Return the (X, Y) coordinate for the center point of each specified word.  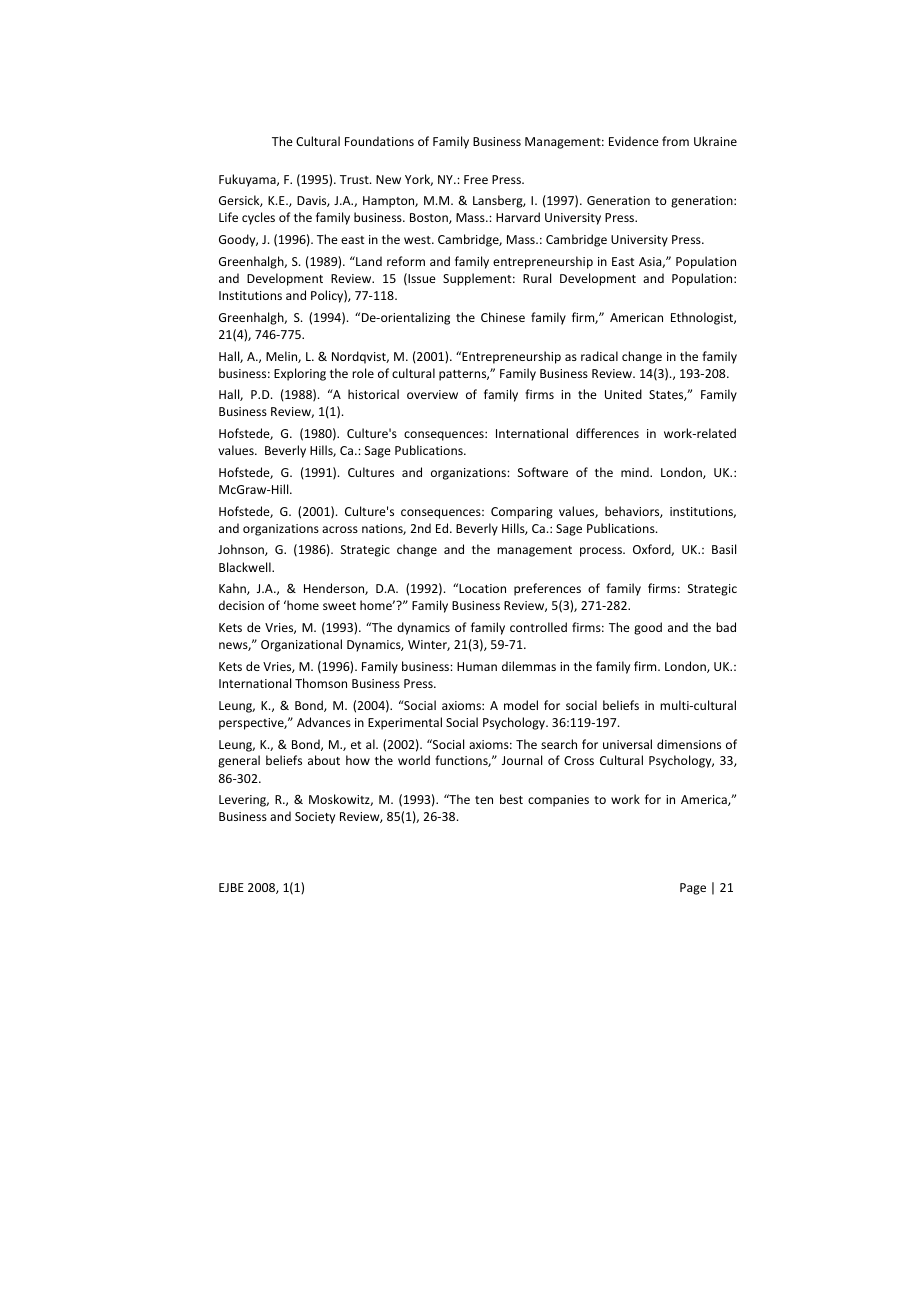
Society (315, 818)
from (675, 141)
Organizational (301, 645)
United (623, 394)
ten (484, 800)
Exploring (300, 374)
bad (726, 627)
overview (432, 394)
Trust (355, 179)
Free (476, 179)
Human (477, 666)
